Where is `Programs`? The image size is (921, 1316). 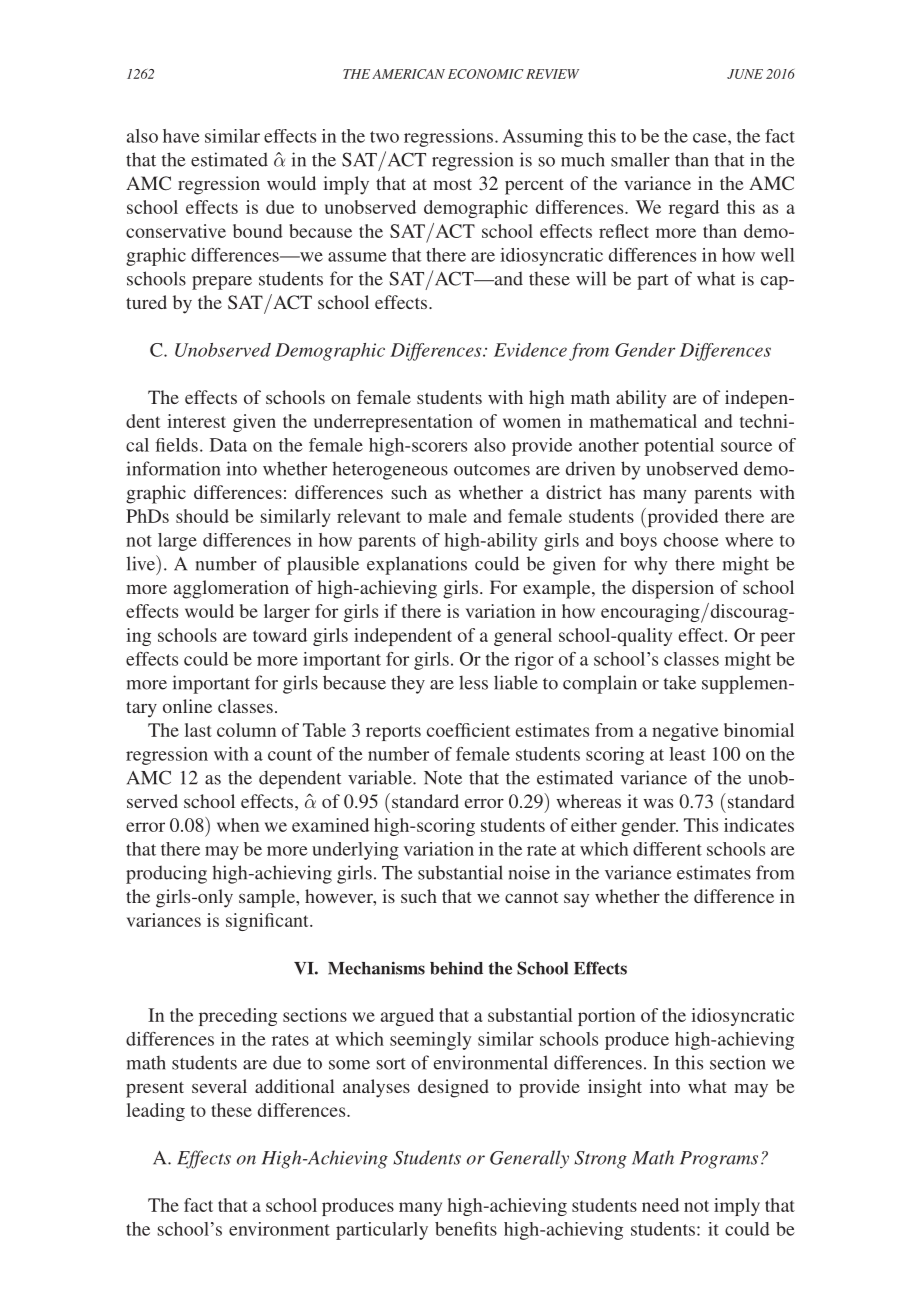 Programs is located at coordinates (719, 1160).
